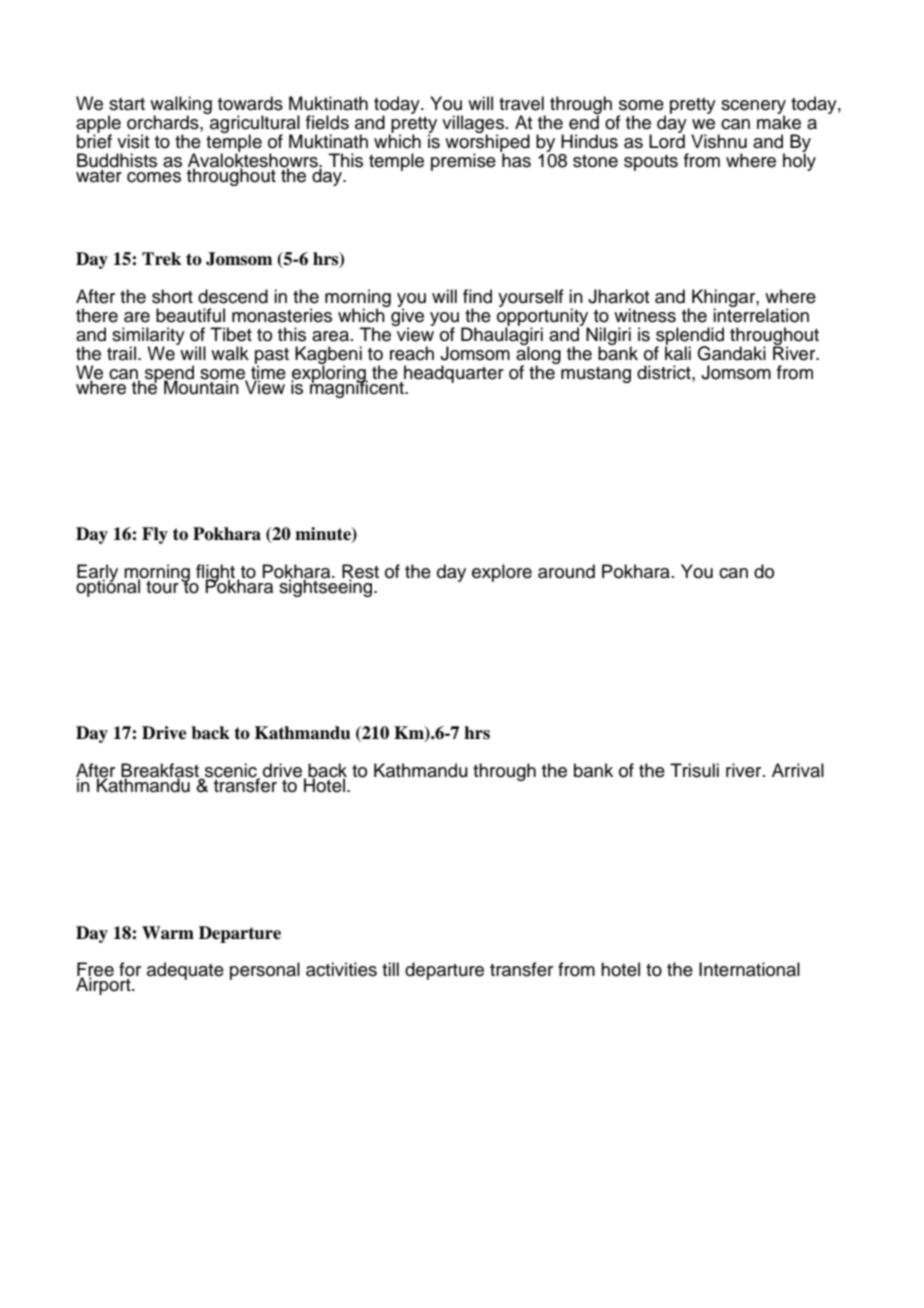  I want to click on till, so click(390, 969).
